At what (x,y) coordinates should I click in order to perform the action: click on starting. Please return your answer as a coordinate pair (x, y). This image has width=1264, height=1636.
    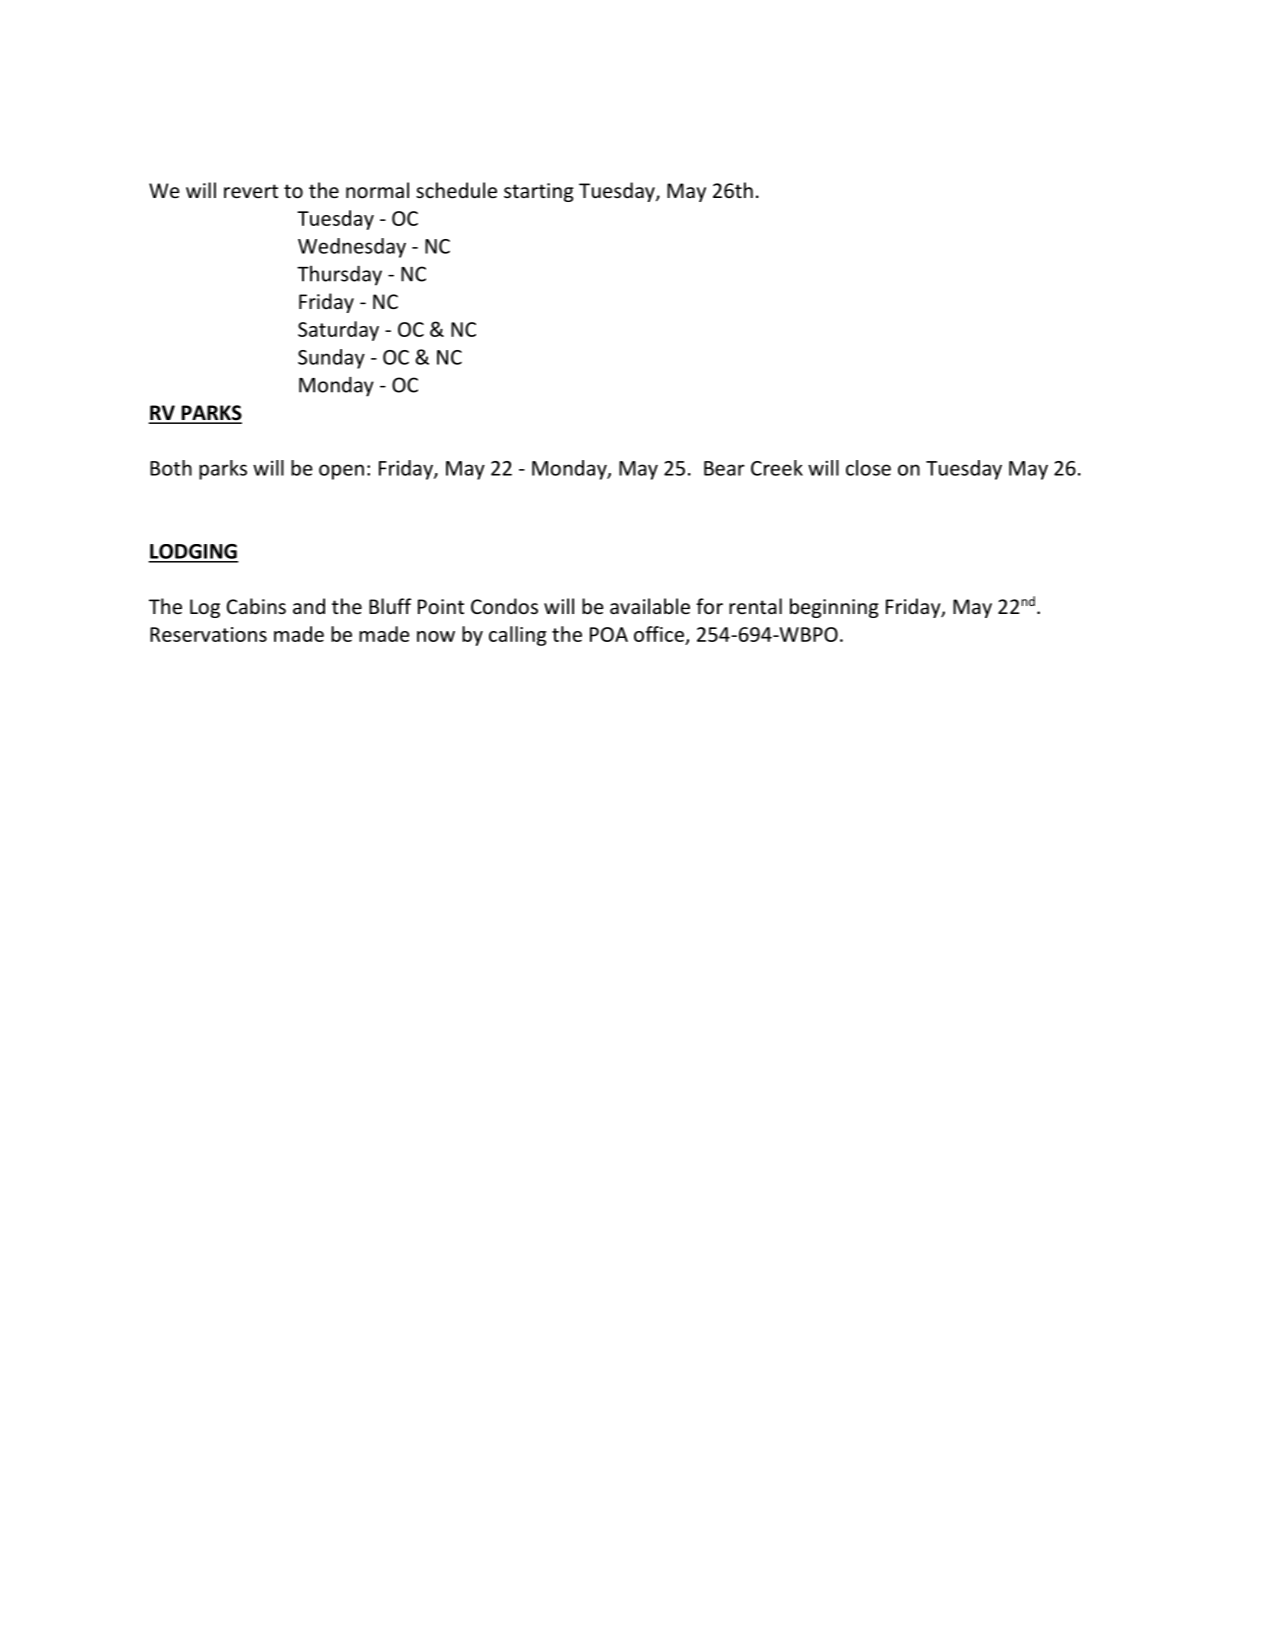
    Looking at the image, I should click on (539, 192).
